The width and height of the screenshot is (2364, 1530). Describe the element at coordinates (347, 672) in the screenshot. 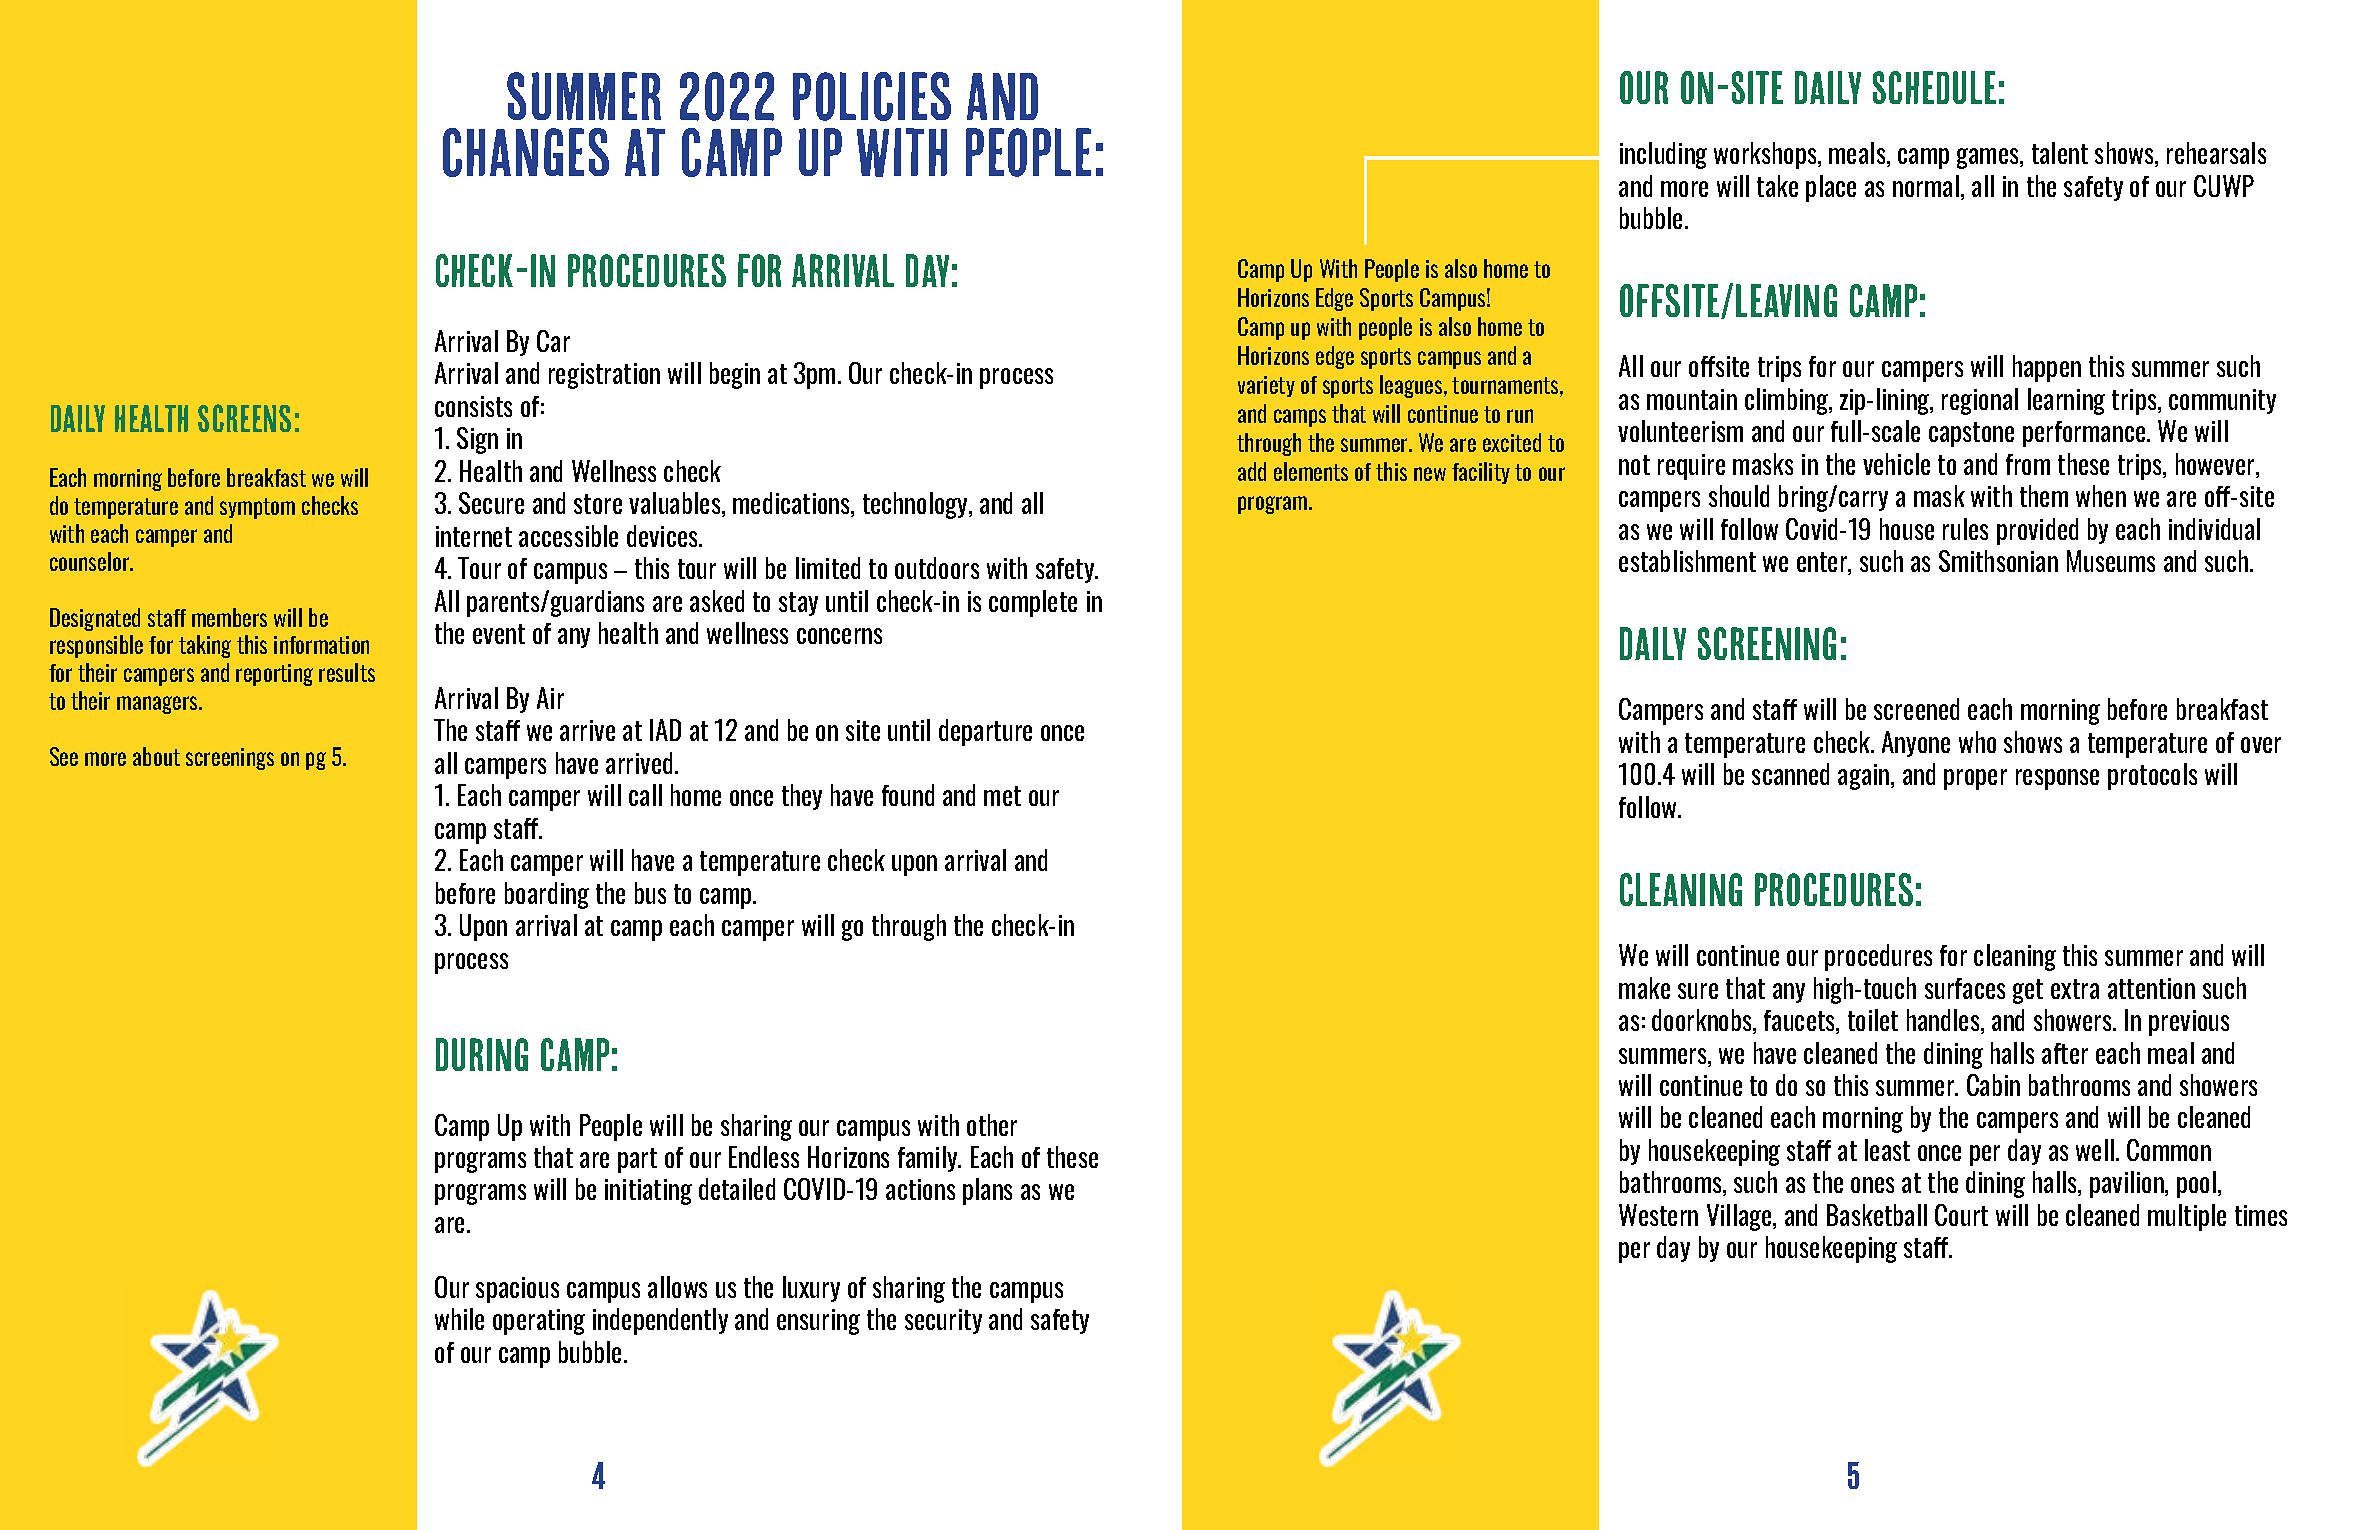

I see `results` at that location.
